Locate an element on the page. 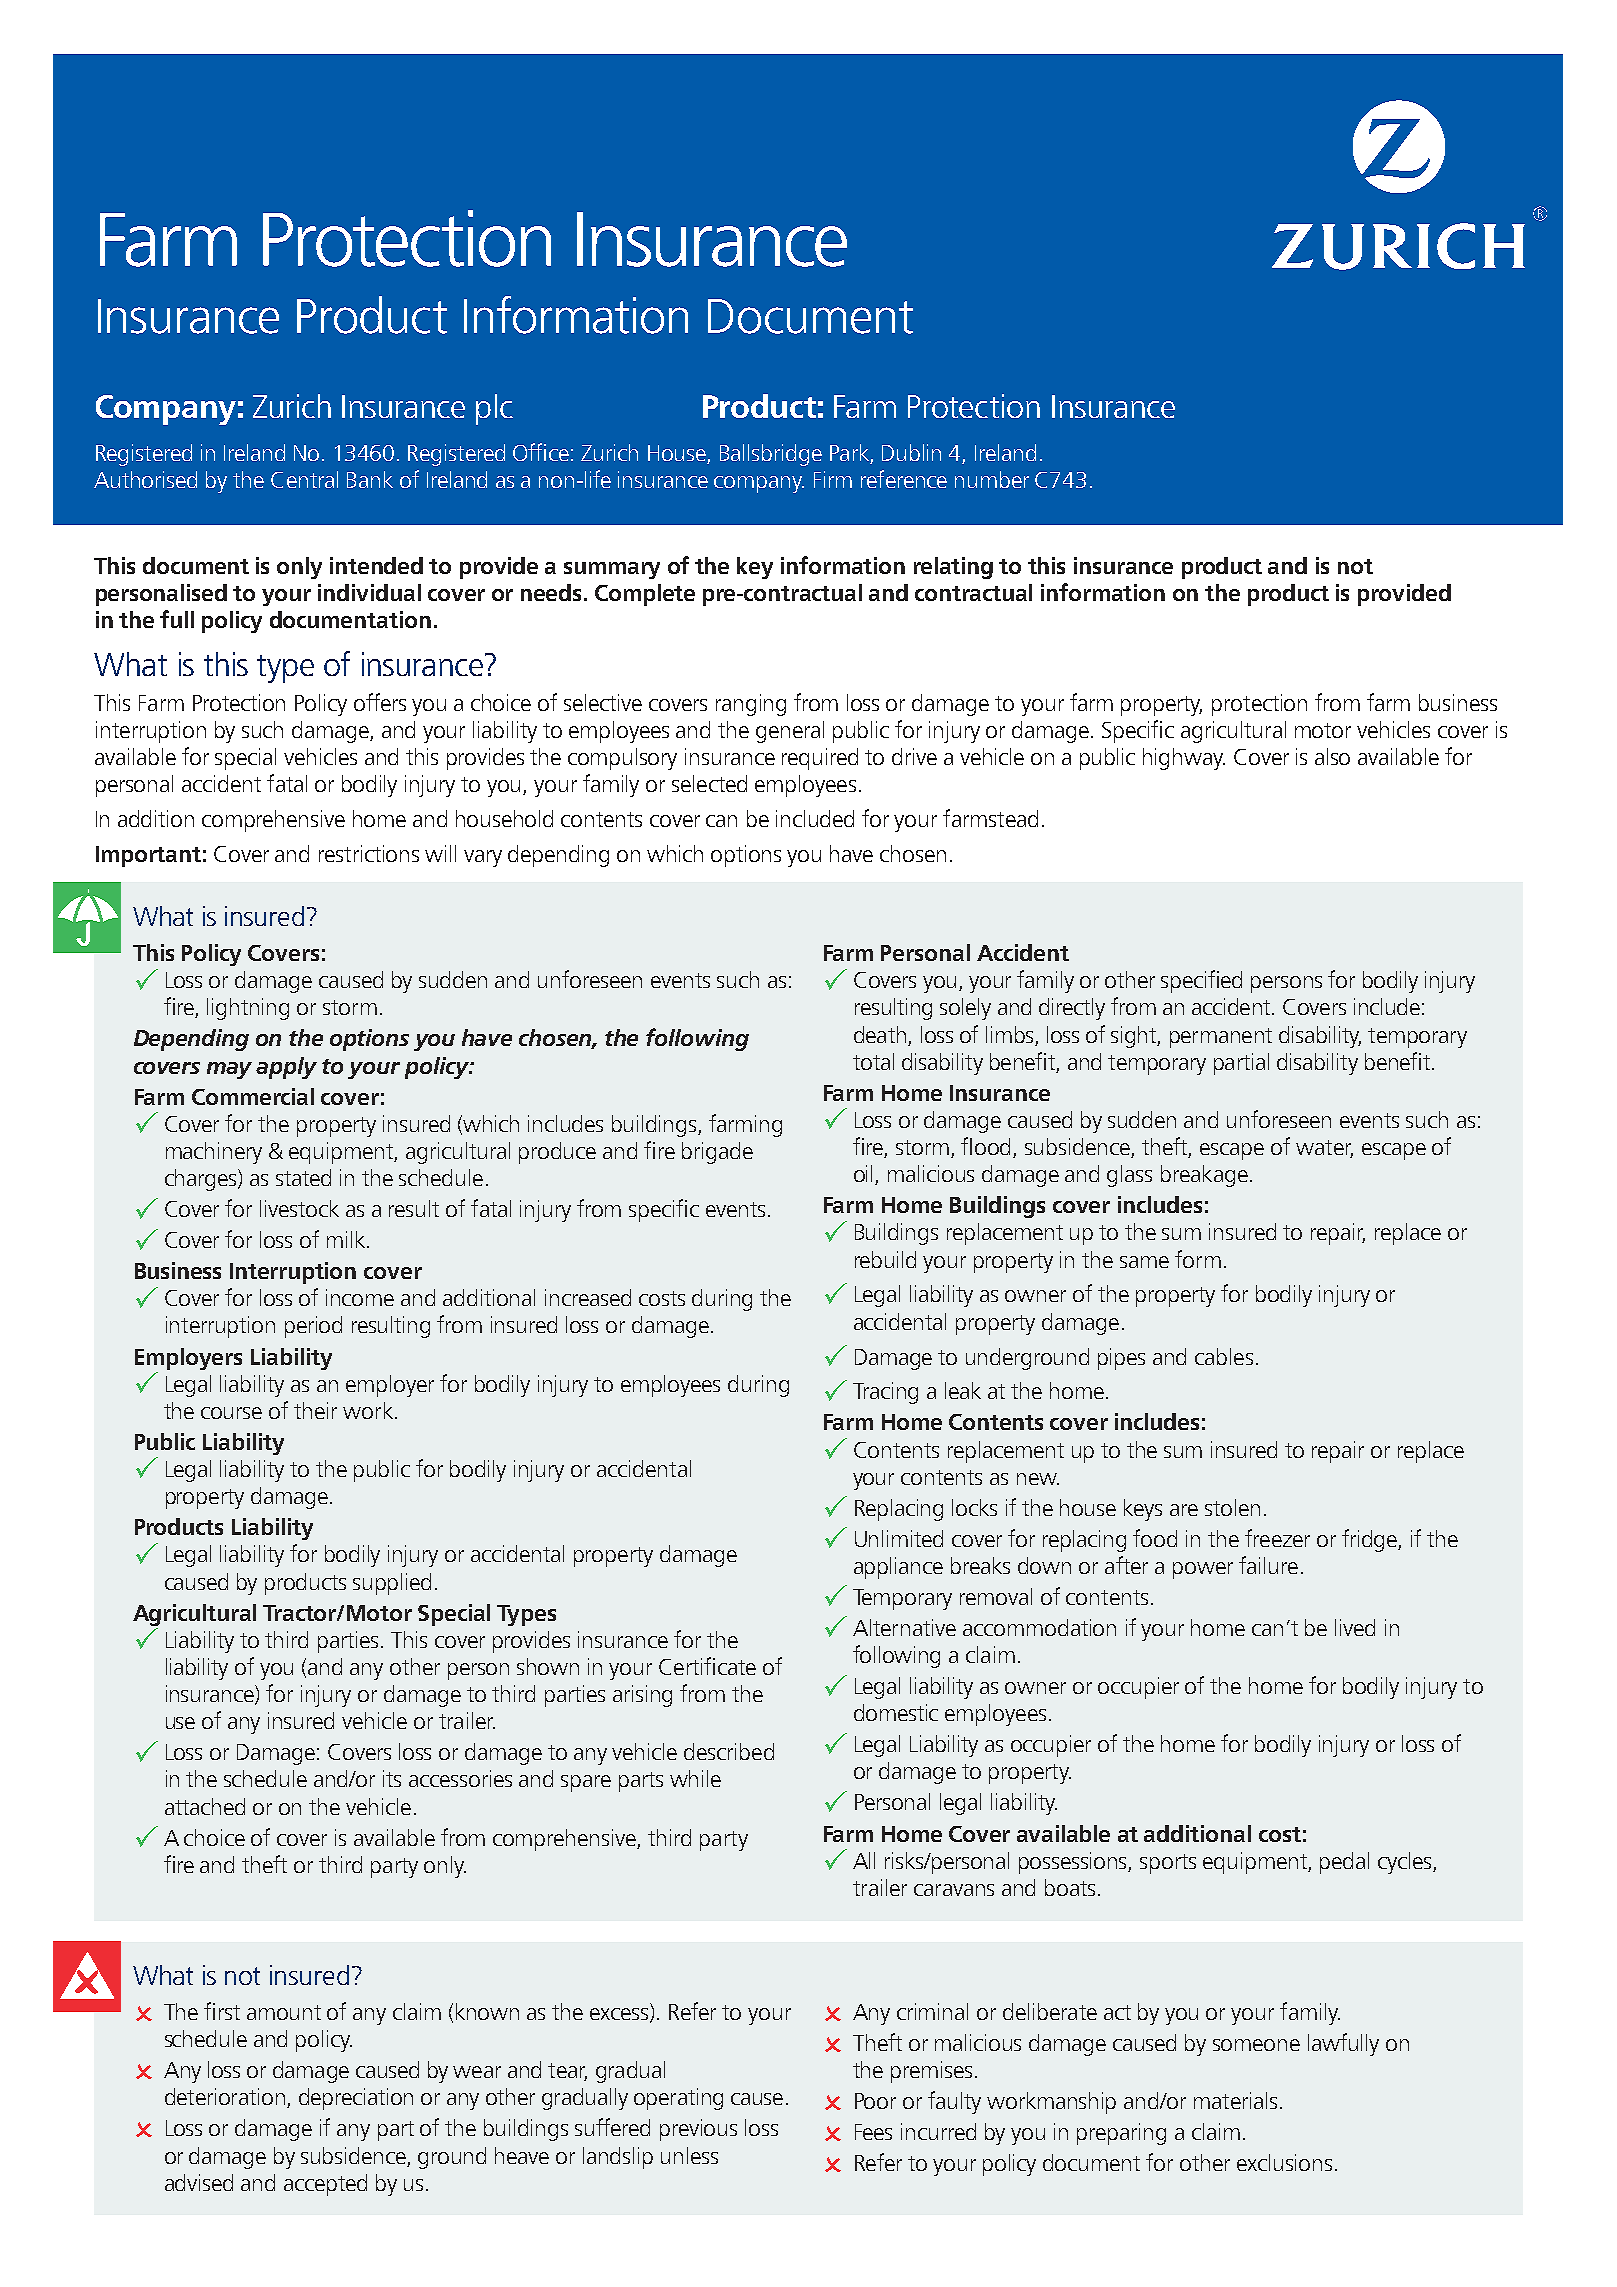 The image size is (1617, 2287). Central is located at coordinates (304, 479).
